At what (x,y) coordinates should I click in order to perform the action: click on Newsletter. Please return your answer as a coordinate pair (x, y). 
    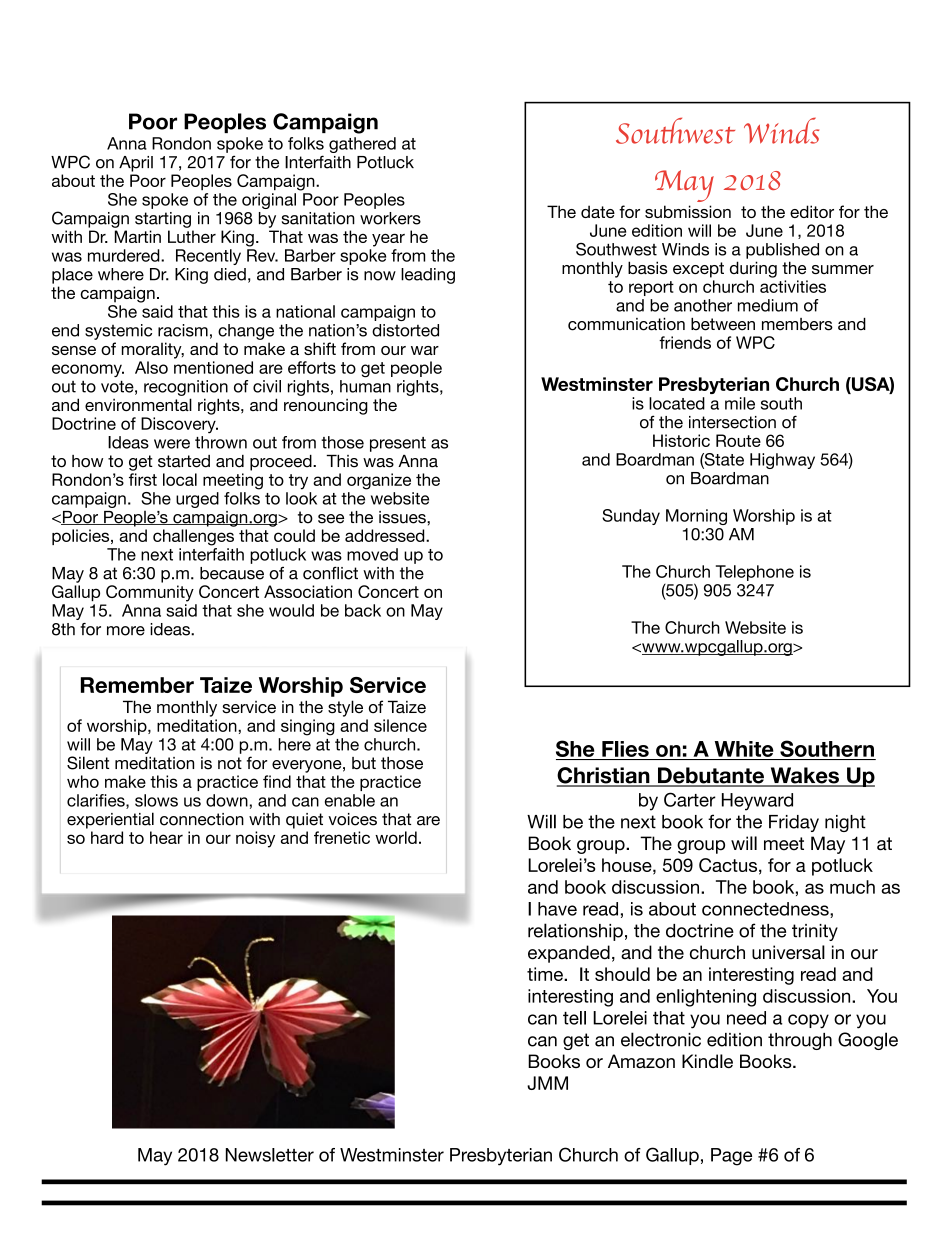
    Looking at the image, I should click on (270, 1155).
